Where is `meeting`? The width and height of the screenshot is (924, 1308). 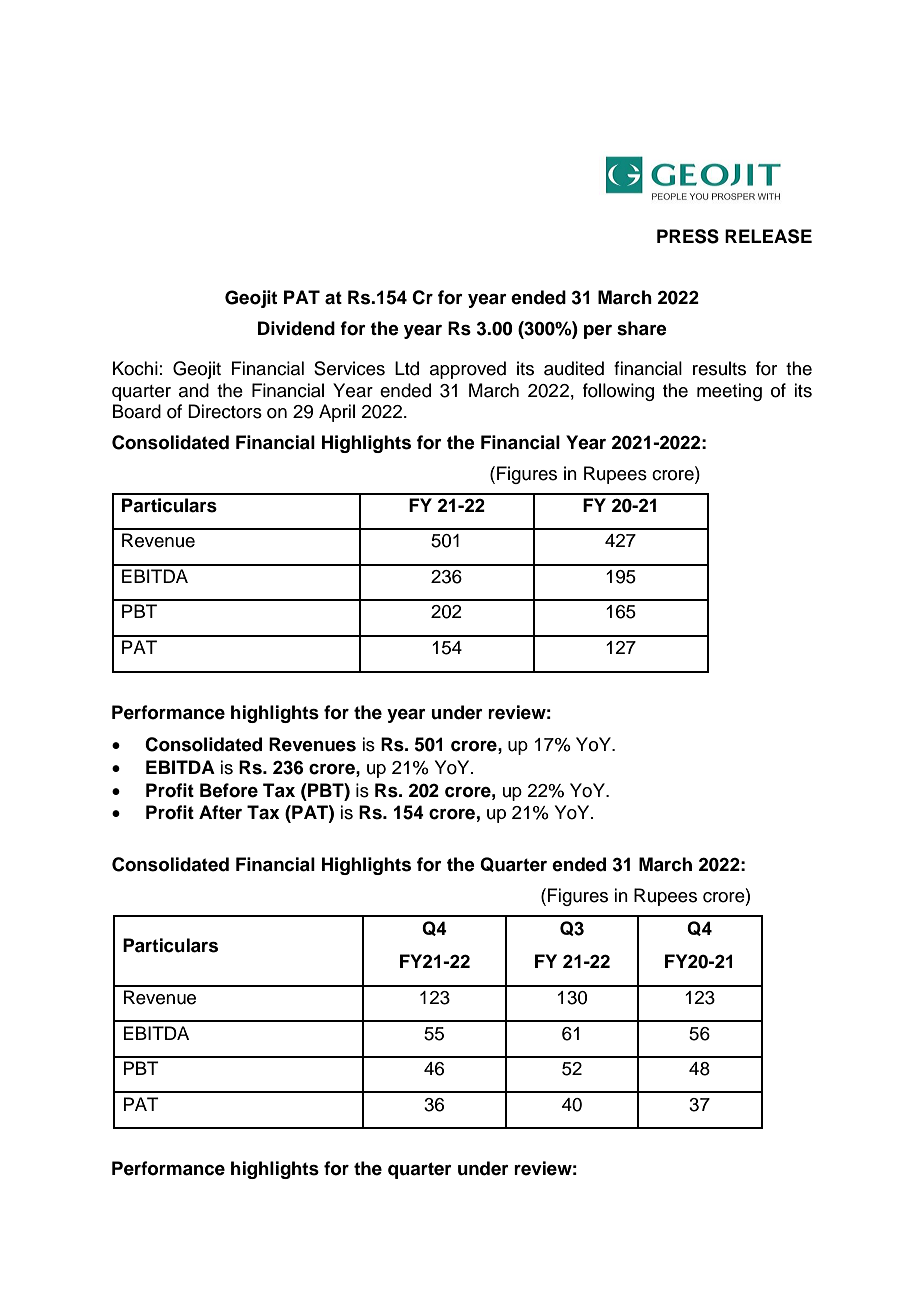
meeting is located at coordinates (729, 392).
